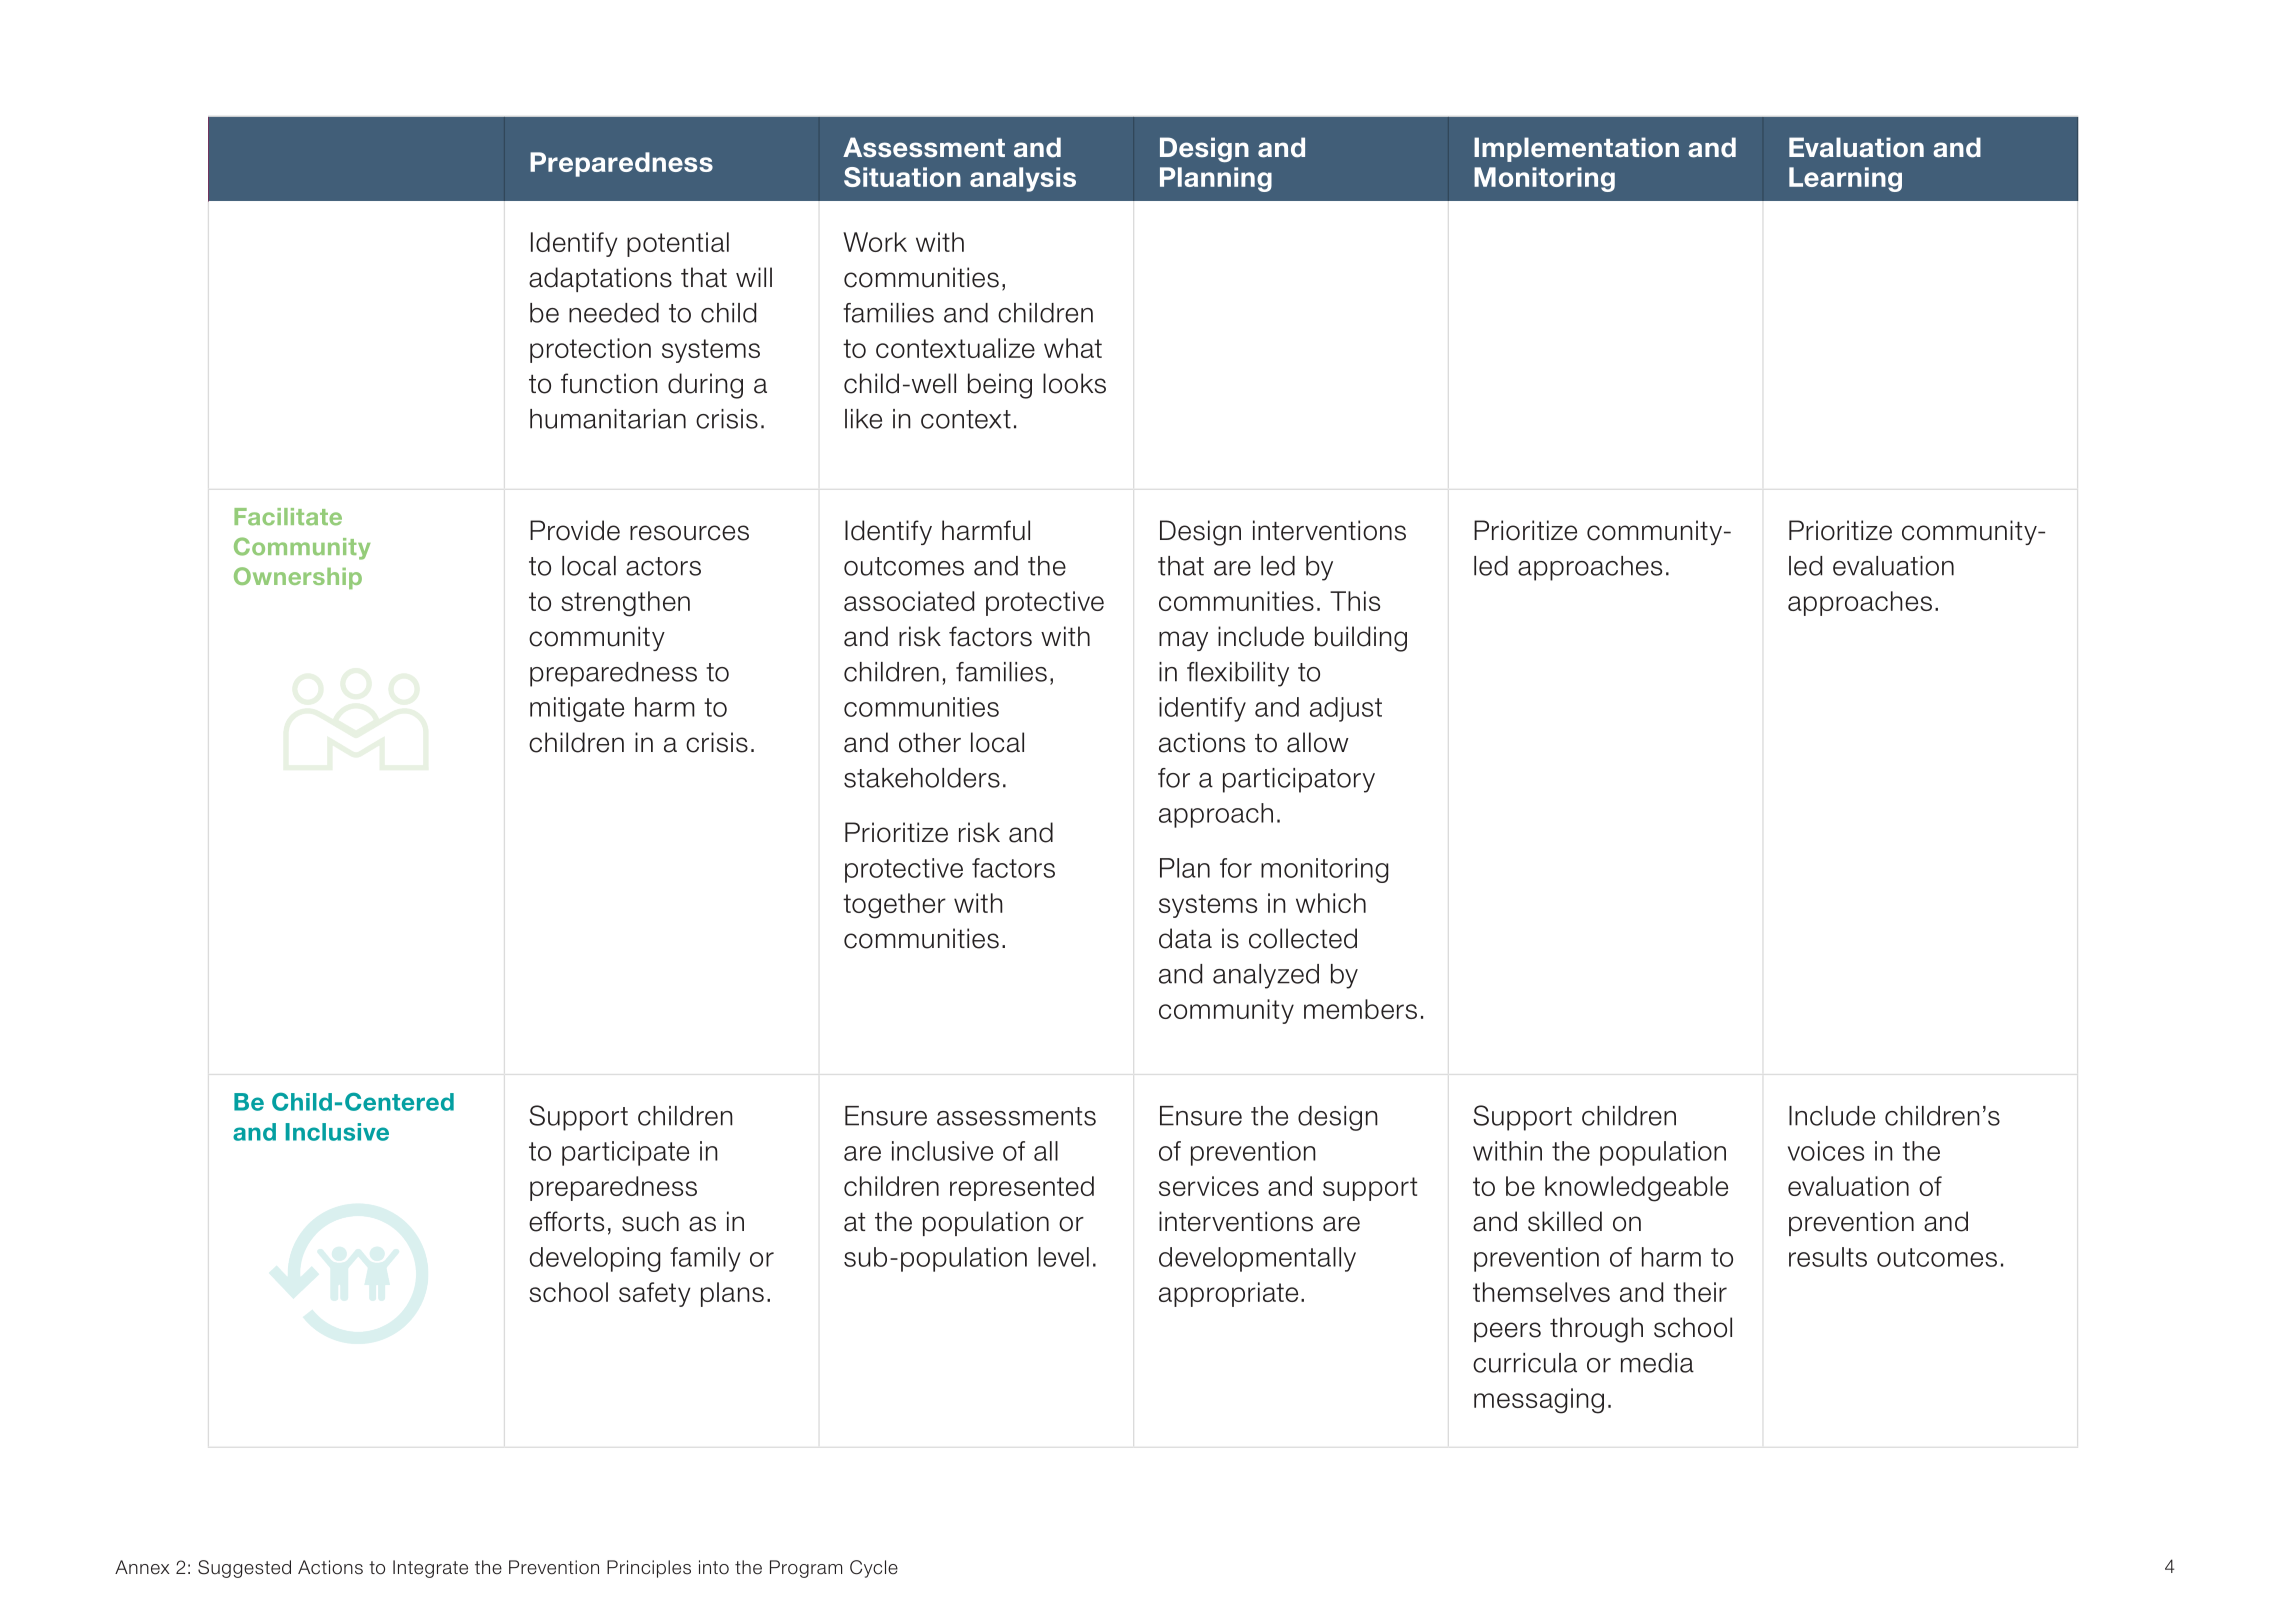 Image resolution: width=2286 pixels, height=1617 pixels. What do you see at coordinates (894, 906) in the screenshot?
I see `together` at bounding box center [894, 906].
